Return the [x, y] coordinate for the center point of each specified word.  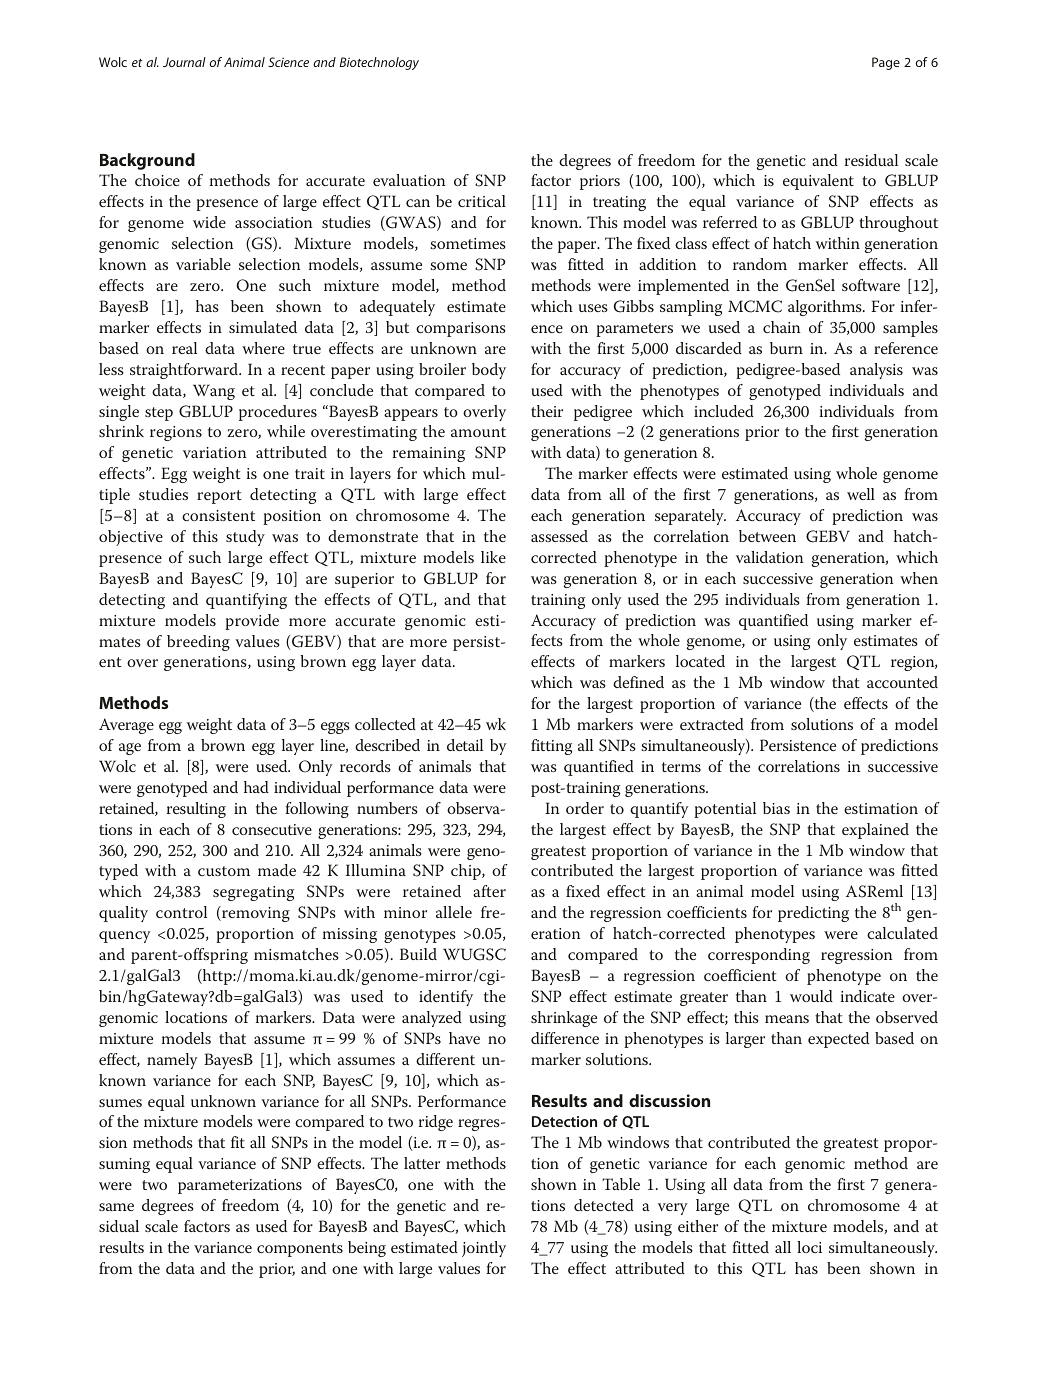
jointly [484, 1249]
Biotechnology [379, 63]
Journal [184, 62]
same [116, 1207]
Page [886, 63]
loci [809, 1247]
